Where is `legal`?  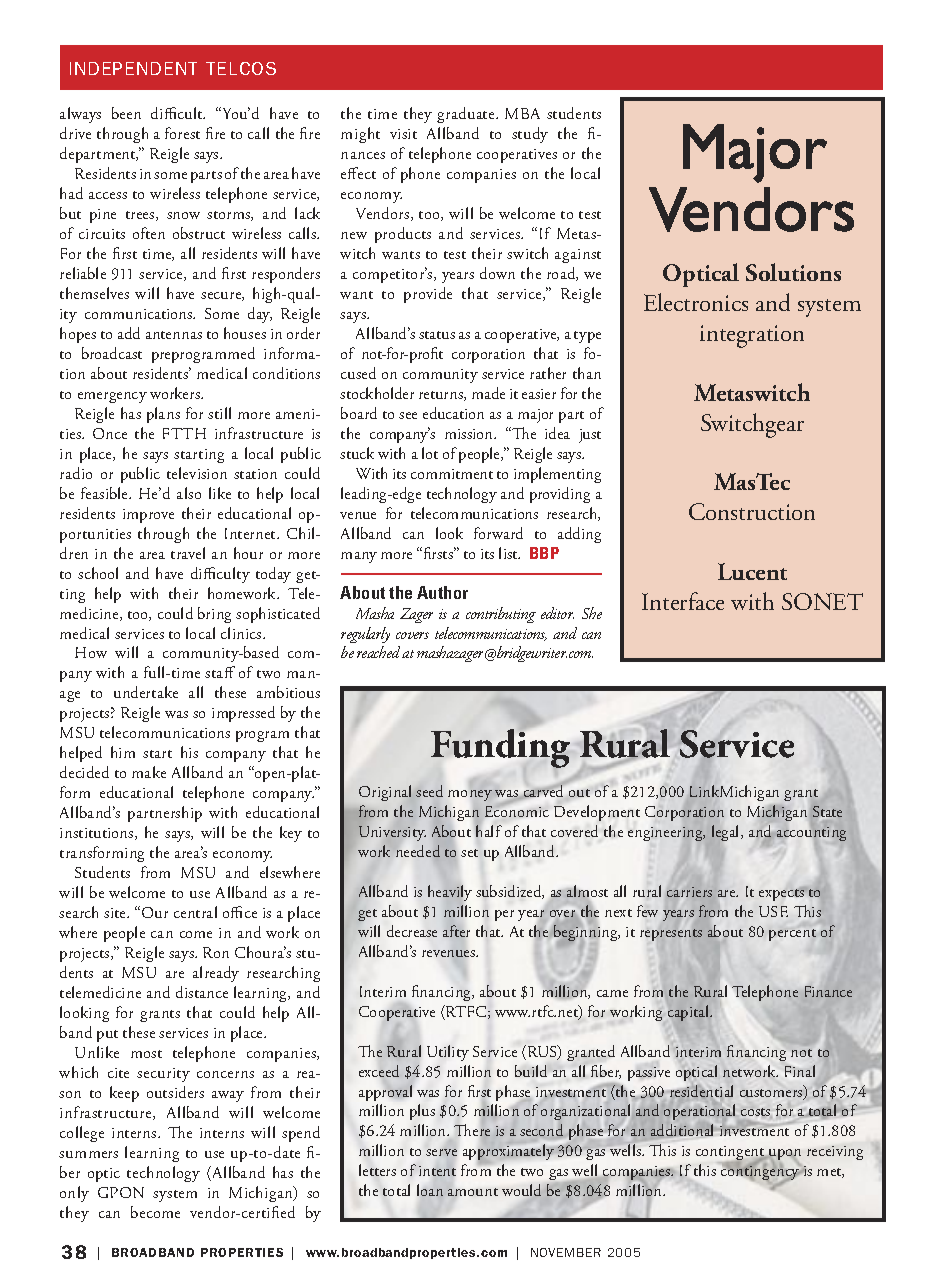
legal is located at coordinates (727, 833).
